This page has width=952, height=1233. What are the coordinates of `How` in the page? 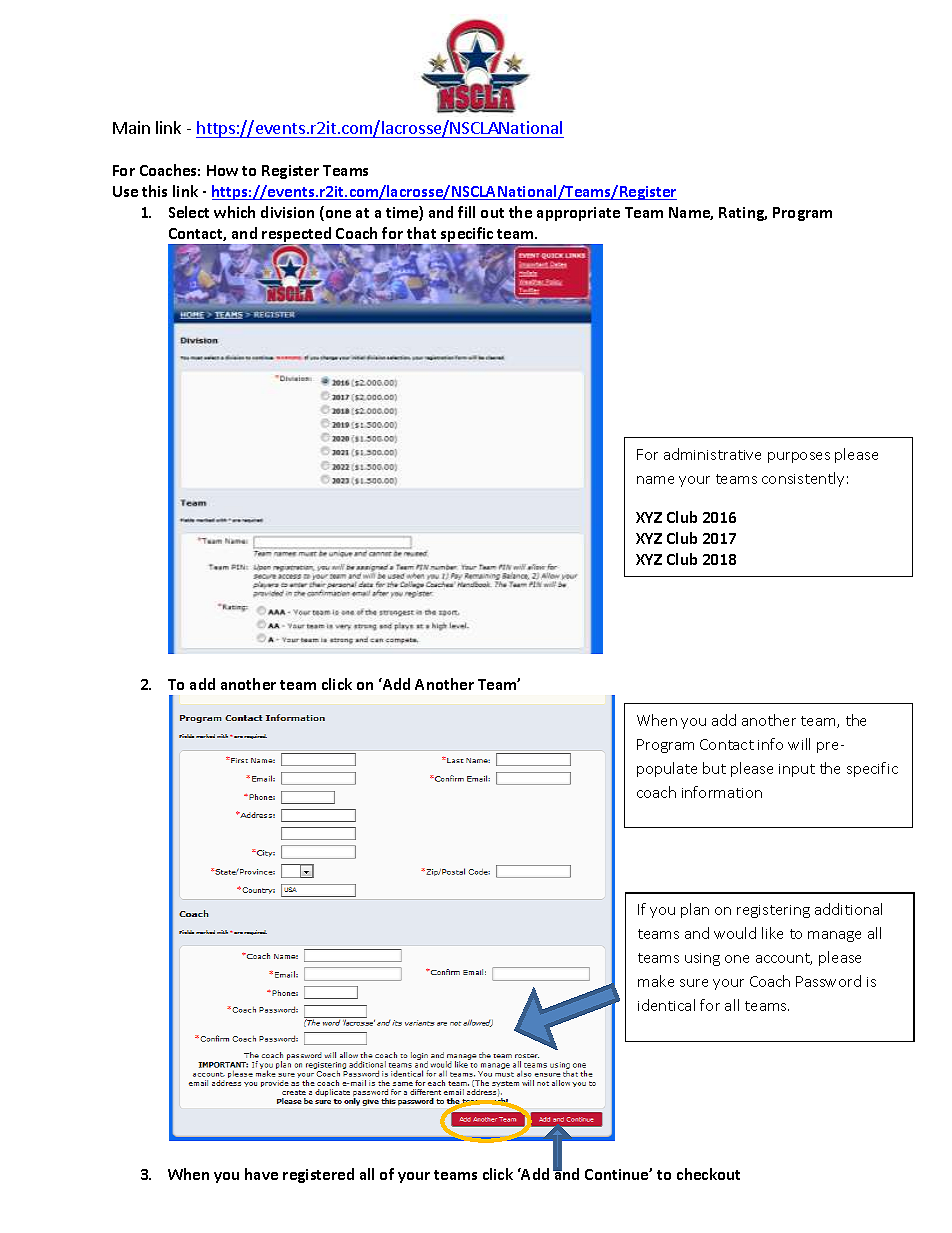 It's located at (222, 170).
